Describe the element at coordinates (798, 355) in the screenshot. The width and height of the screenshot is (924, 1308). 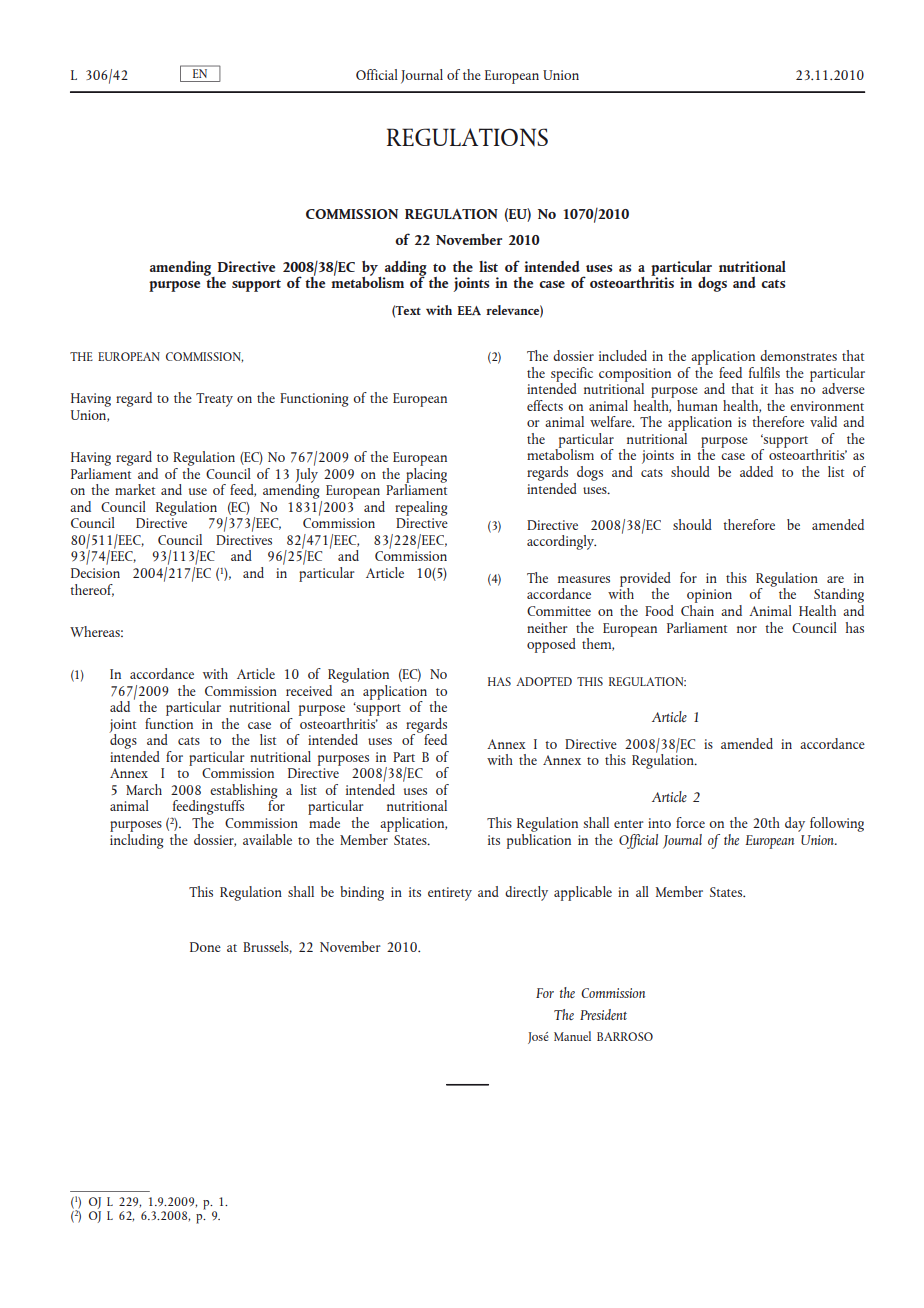
I see `demonstrates` at that location.
